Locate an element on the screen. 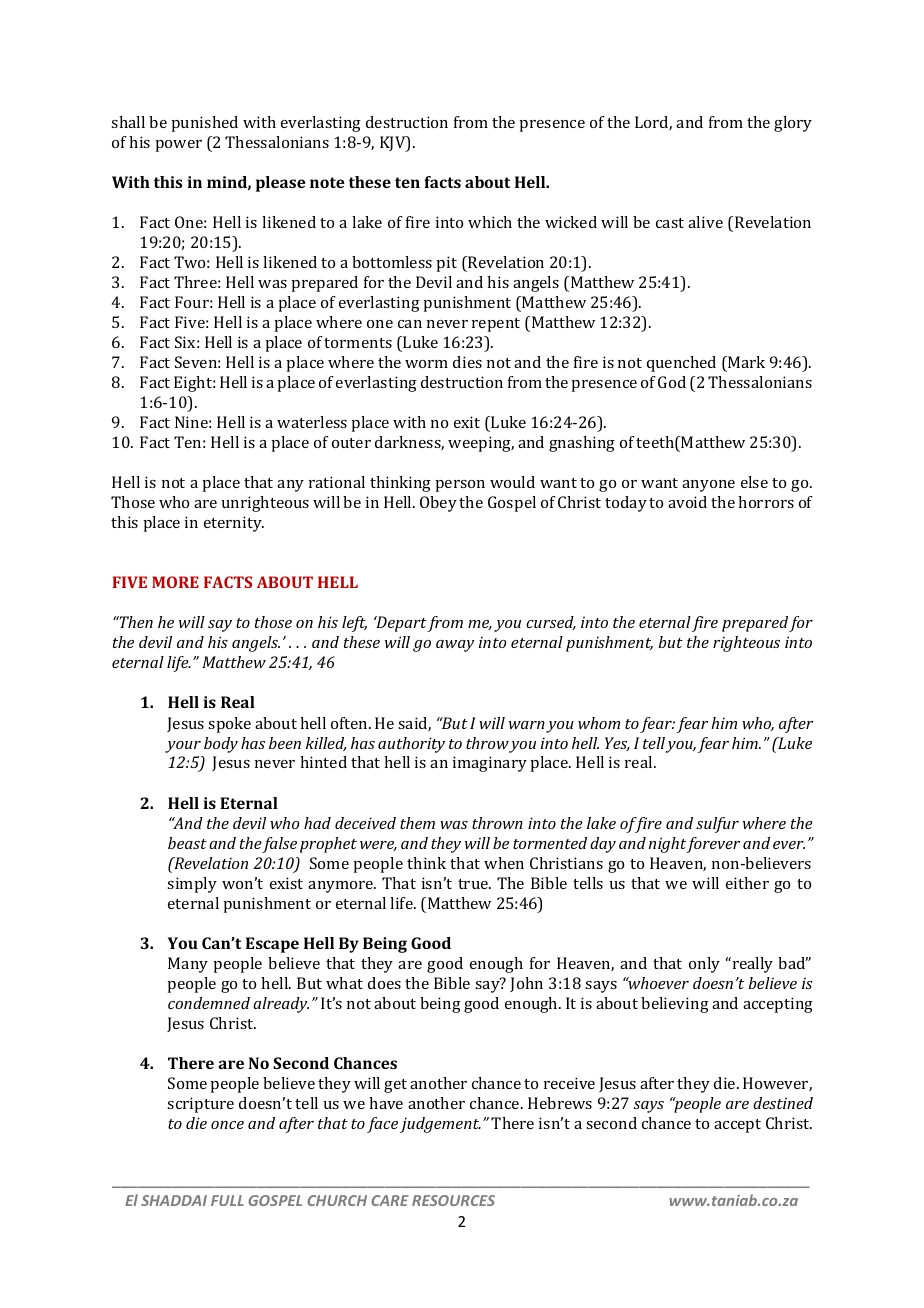  eternity is located at coordinates (234, 524).
